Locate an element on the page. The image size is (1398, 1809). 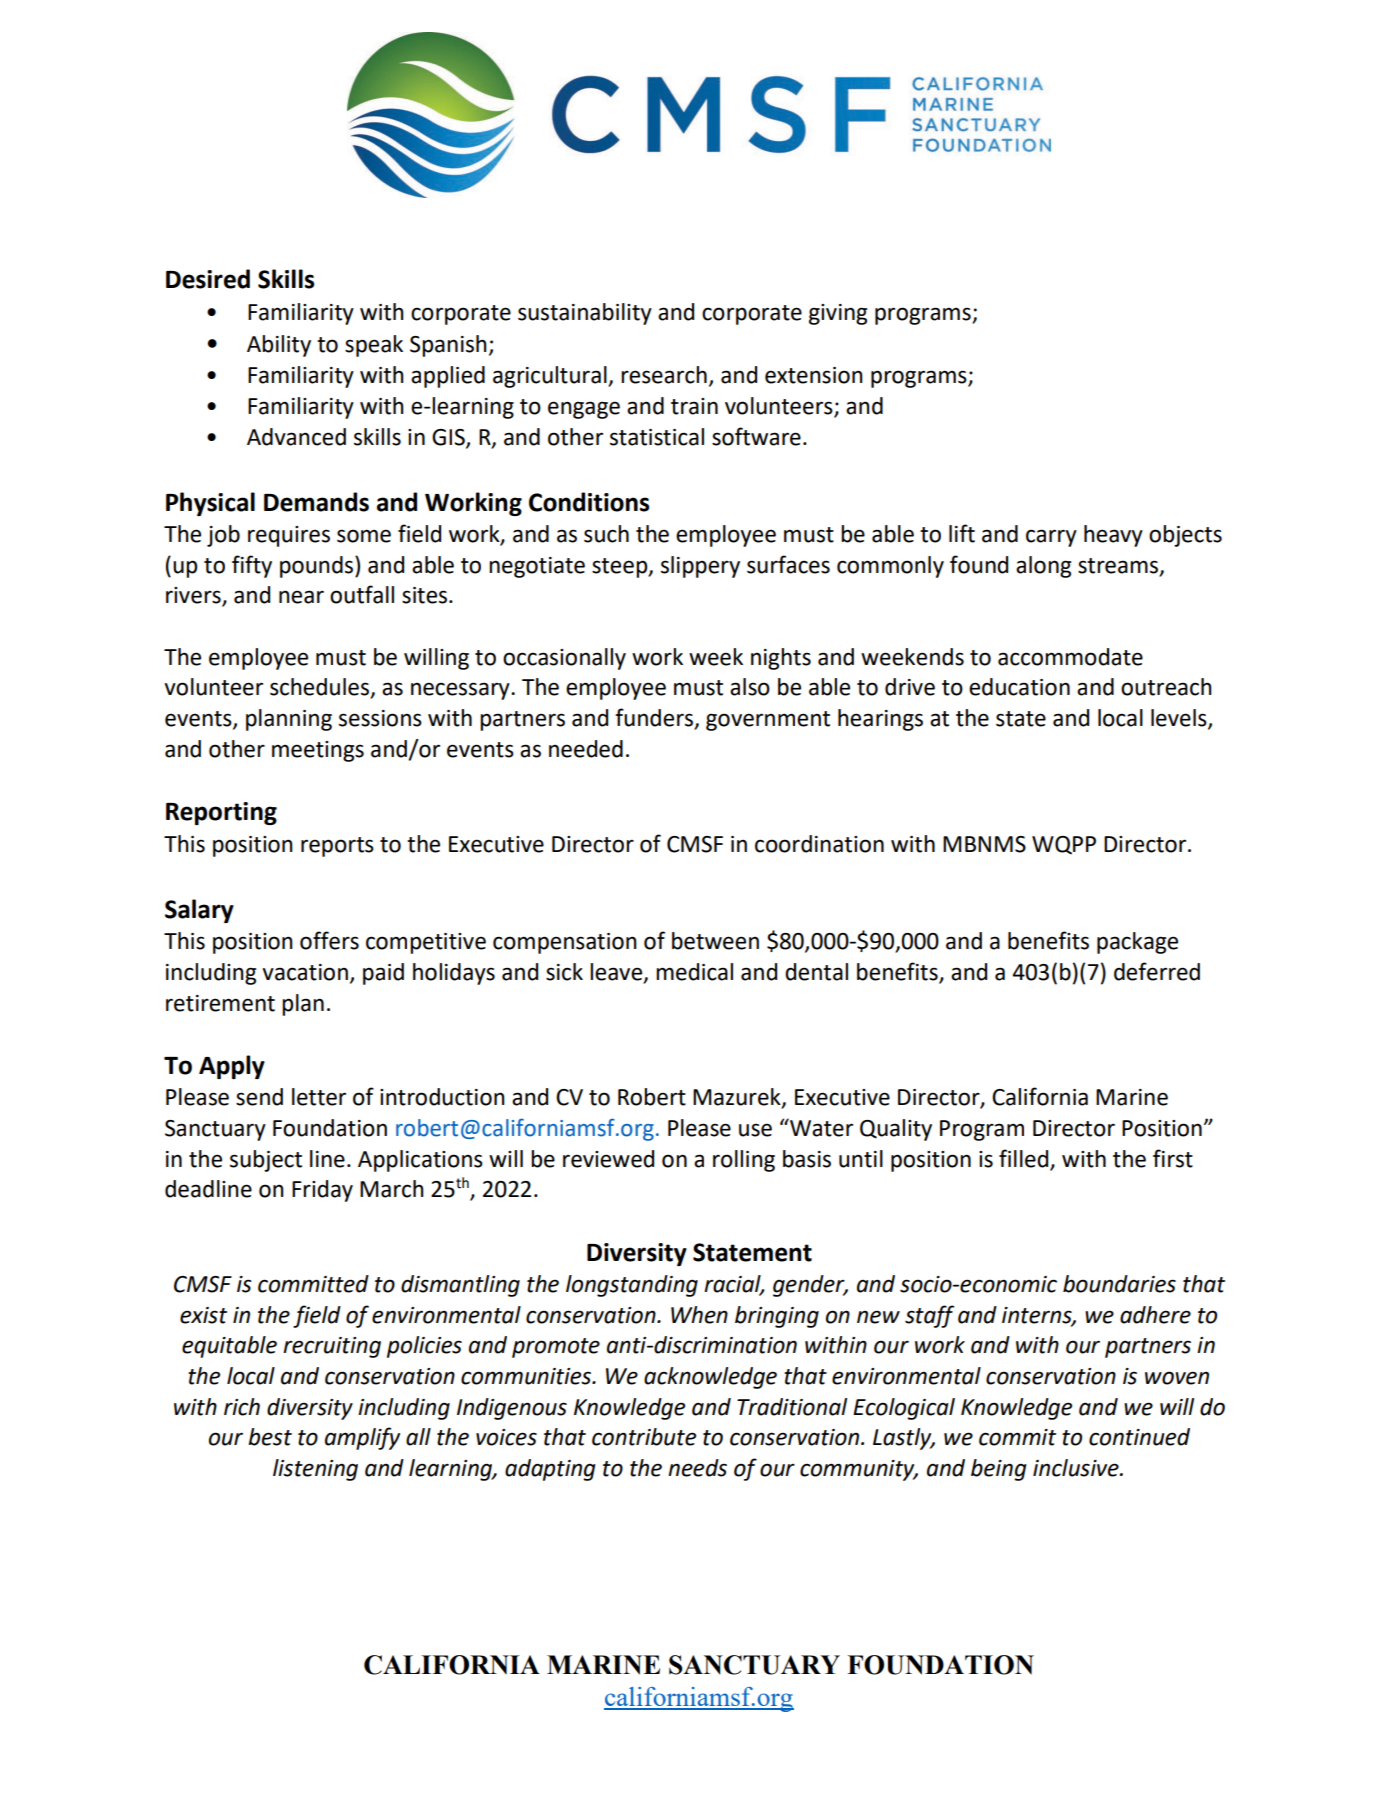
giving is located at coordinates (838, 314).
